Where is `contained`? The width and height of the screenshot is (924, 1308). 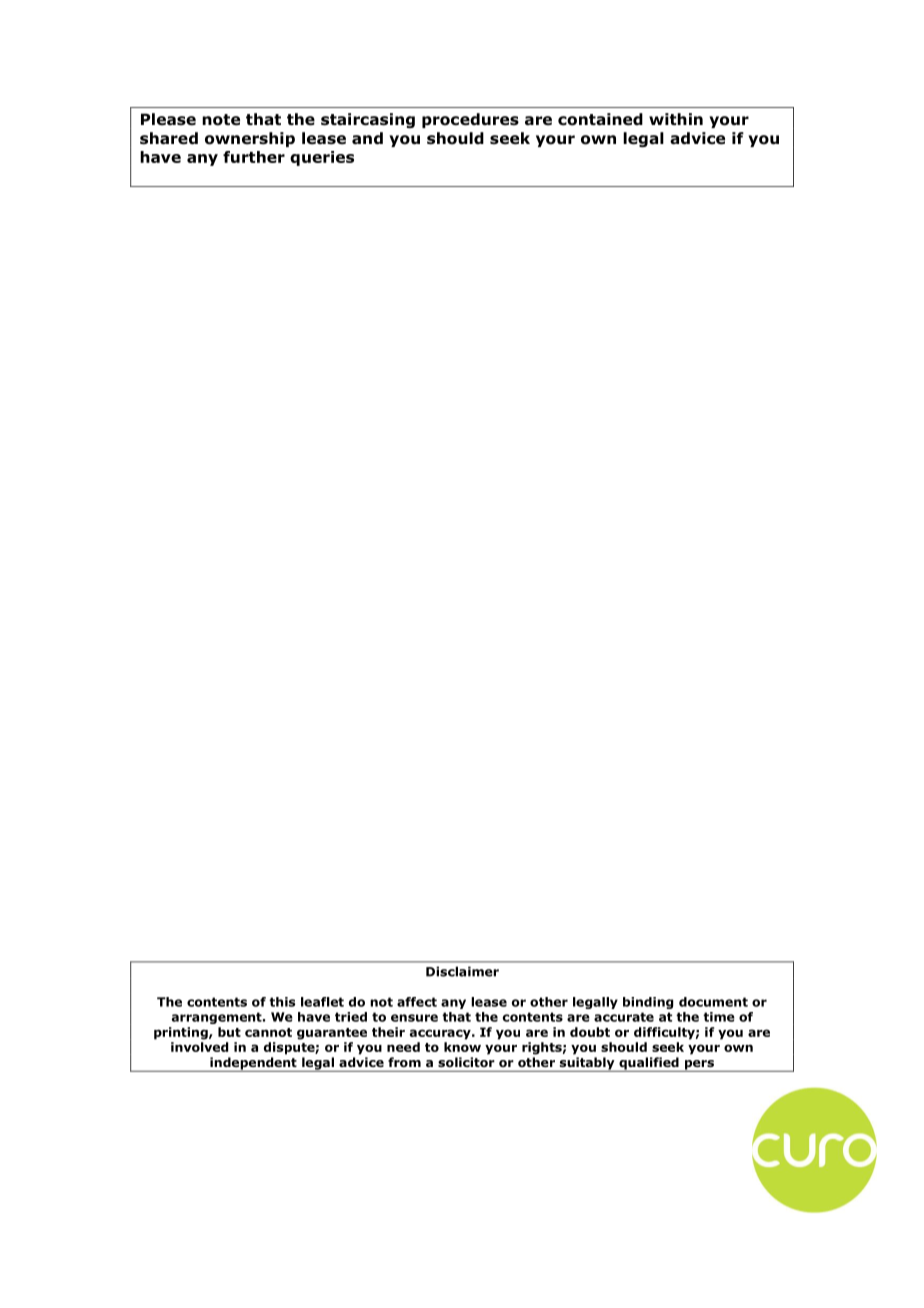
contained is located at coordinates (600, 119).
